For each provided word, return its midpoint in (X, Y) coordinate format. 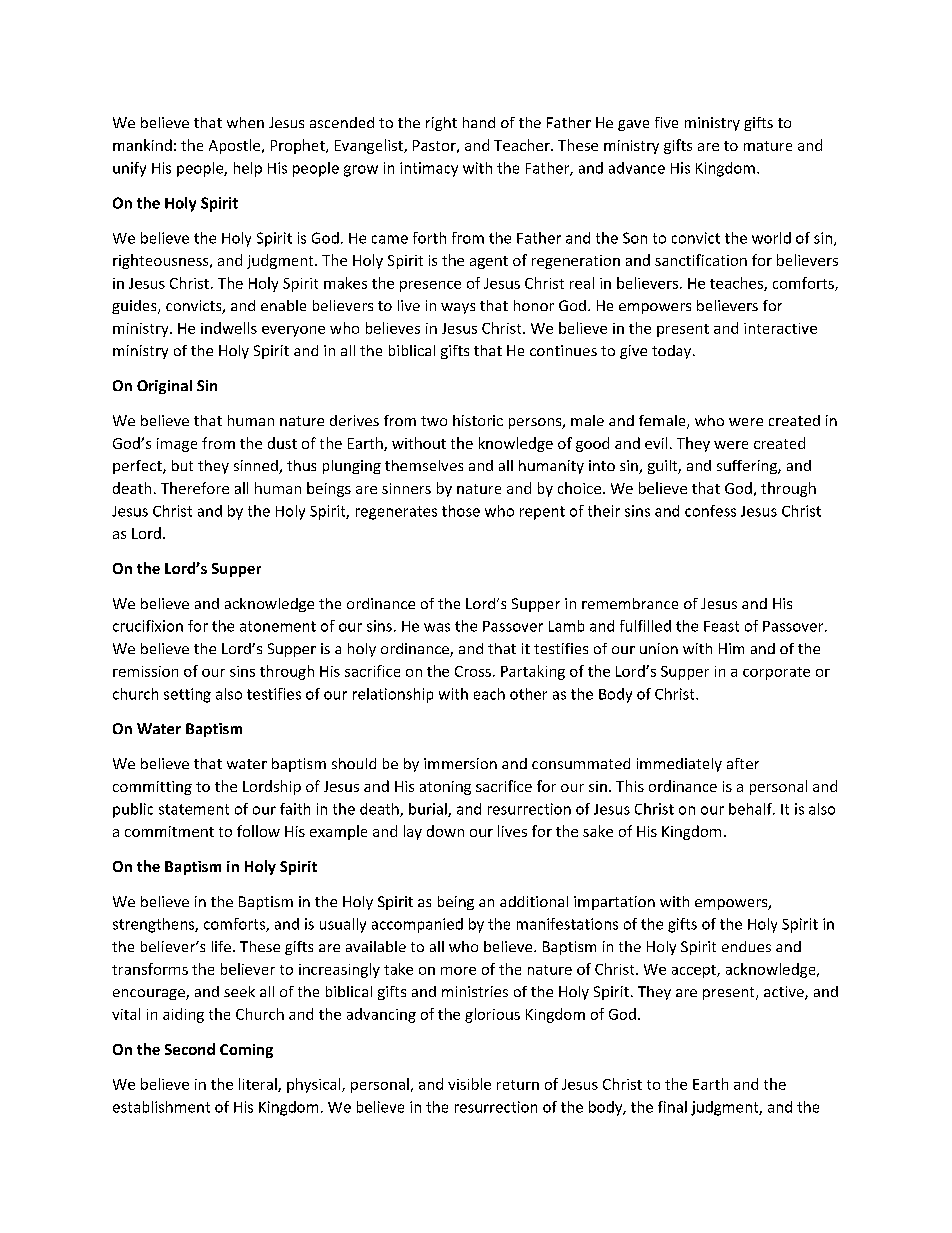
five (666, 122)
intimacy (429, 169)
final (672, 1107)
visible (469, 1084)
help (248, 169)
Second (190, 1049)
